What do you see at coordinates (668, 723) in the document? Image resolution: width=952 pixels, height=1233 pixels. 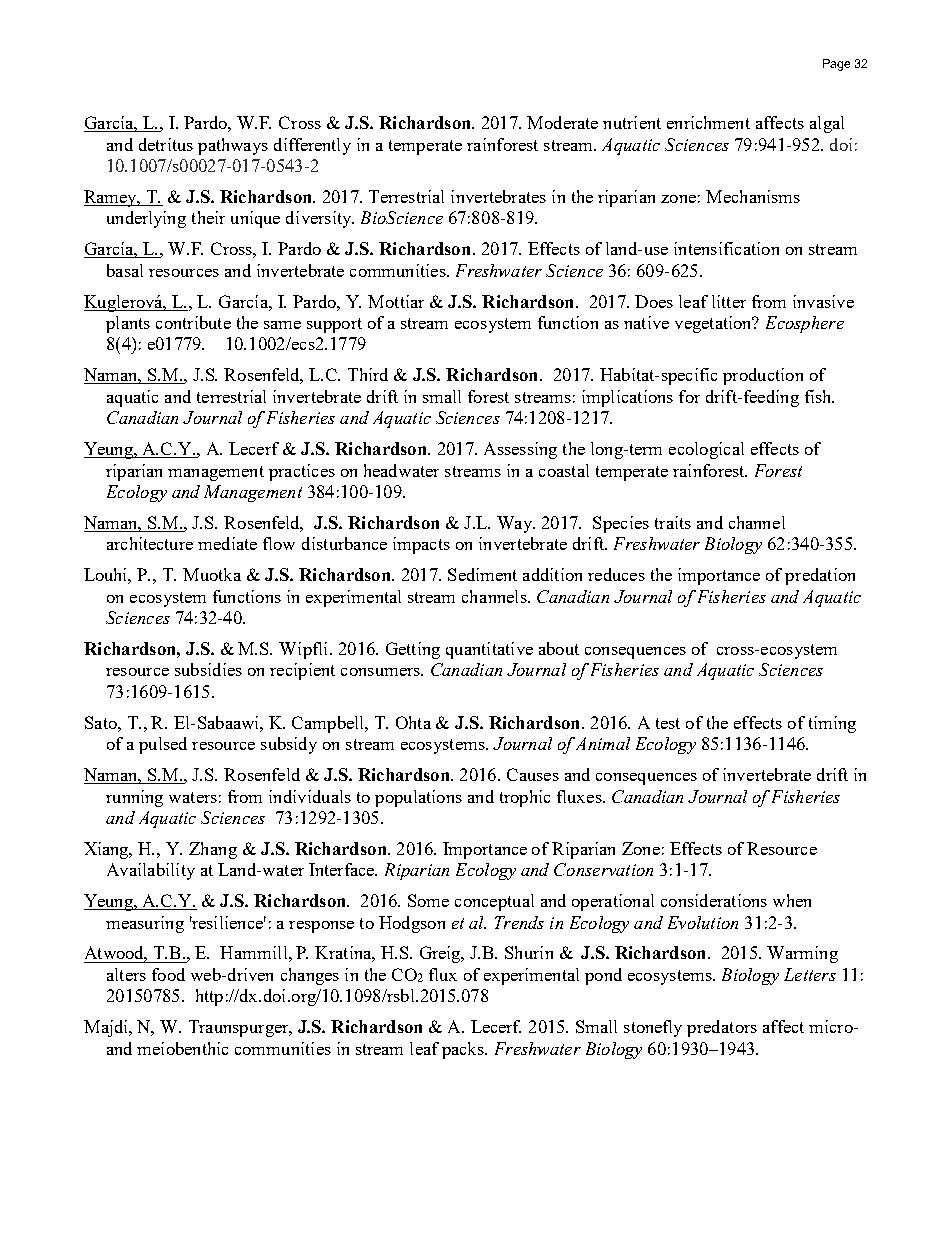 I see `test` at bounding box center [668, 723].
